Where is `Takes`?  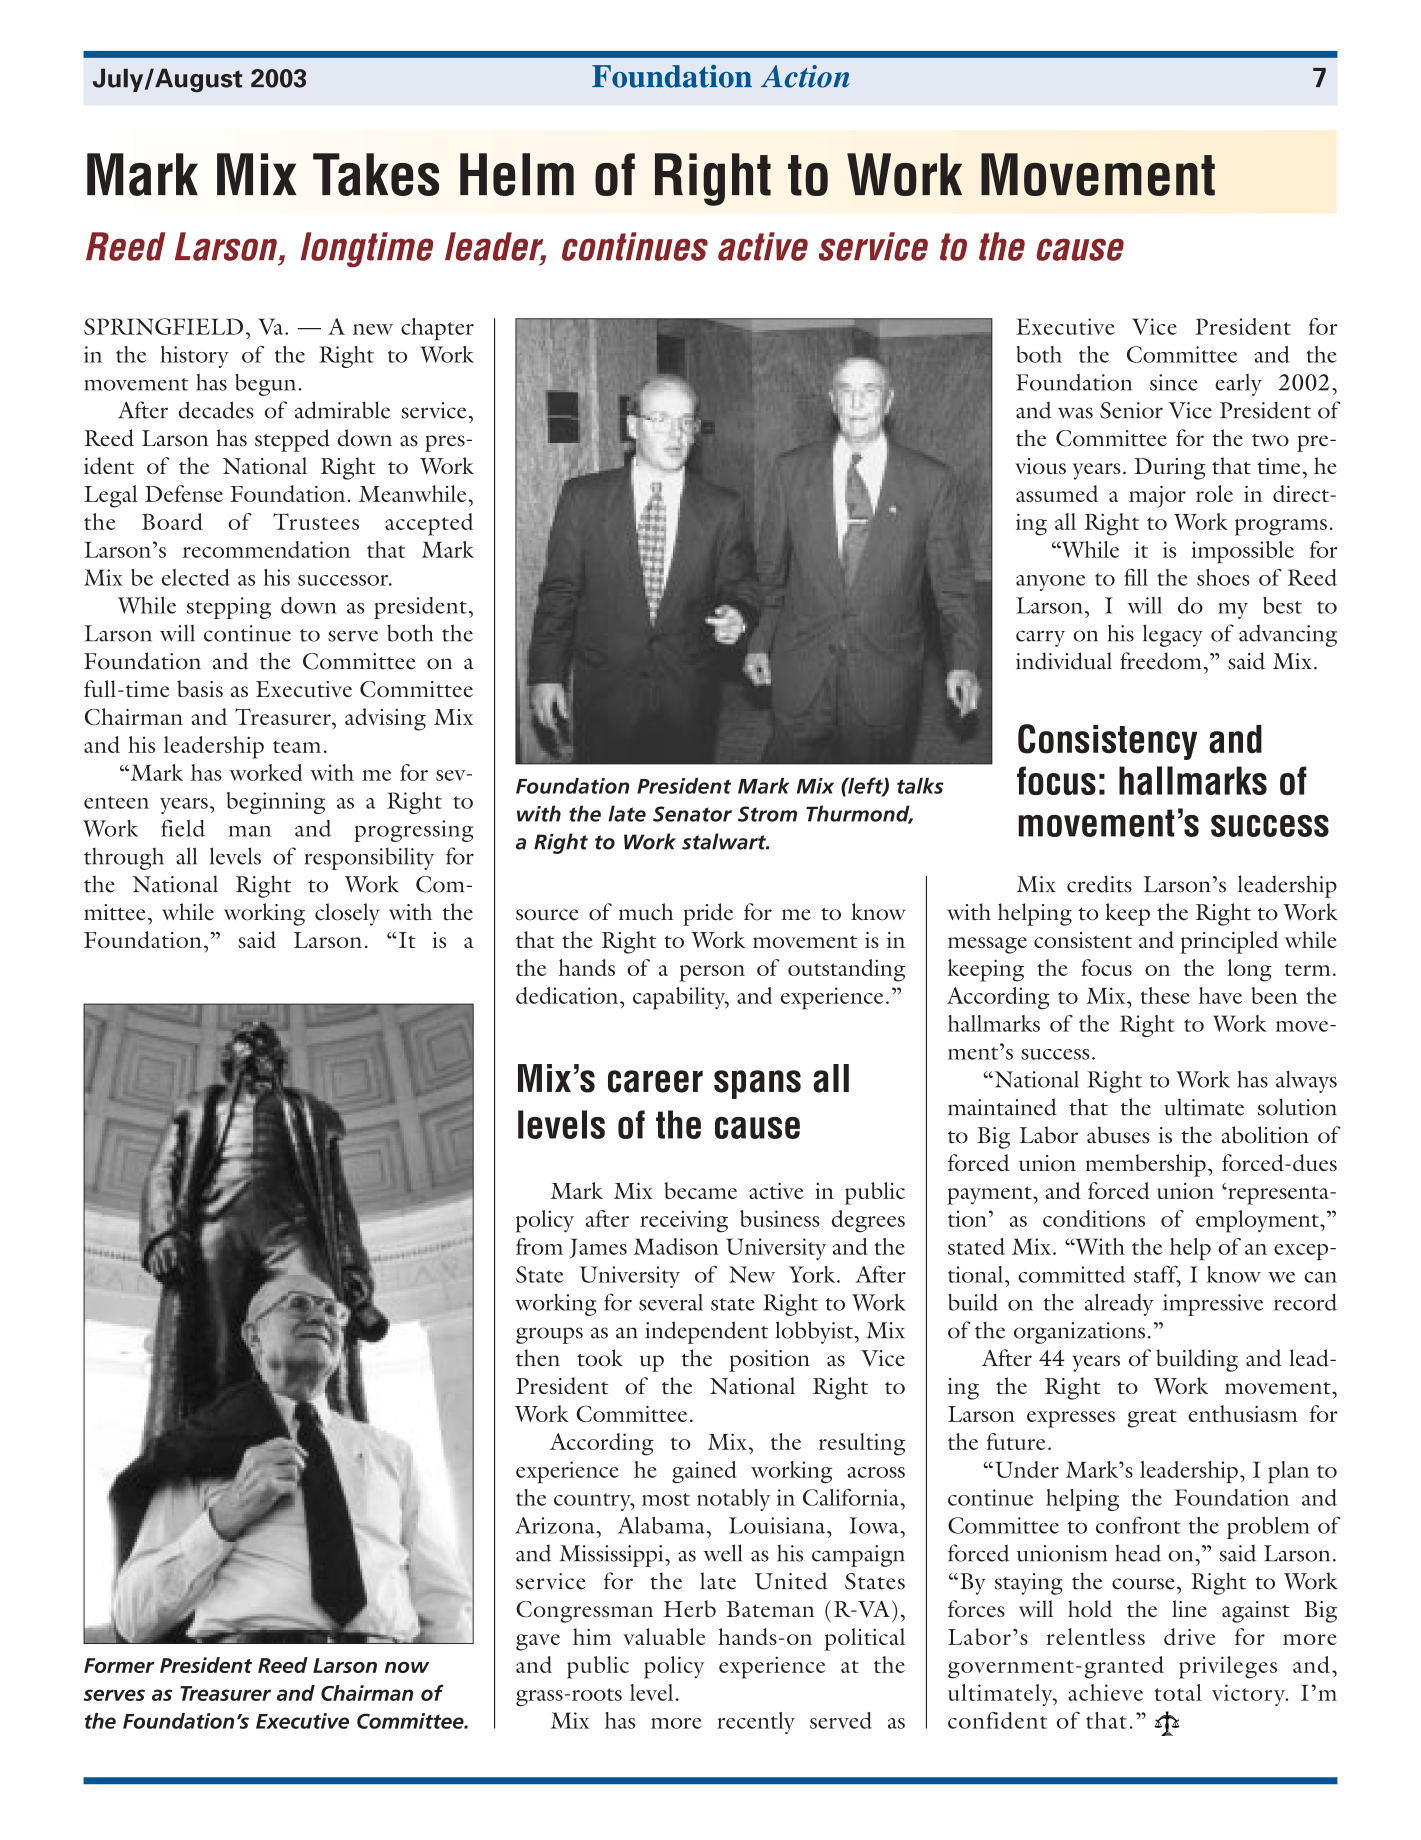
Takes is located at coordinates (376, 174).
